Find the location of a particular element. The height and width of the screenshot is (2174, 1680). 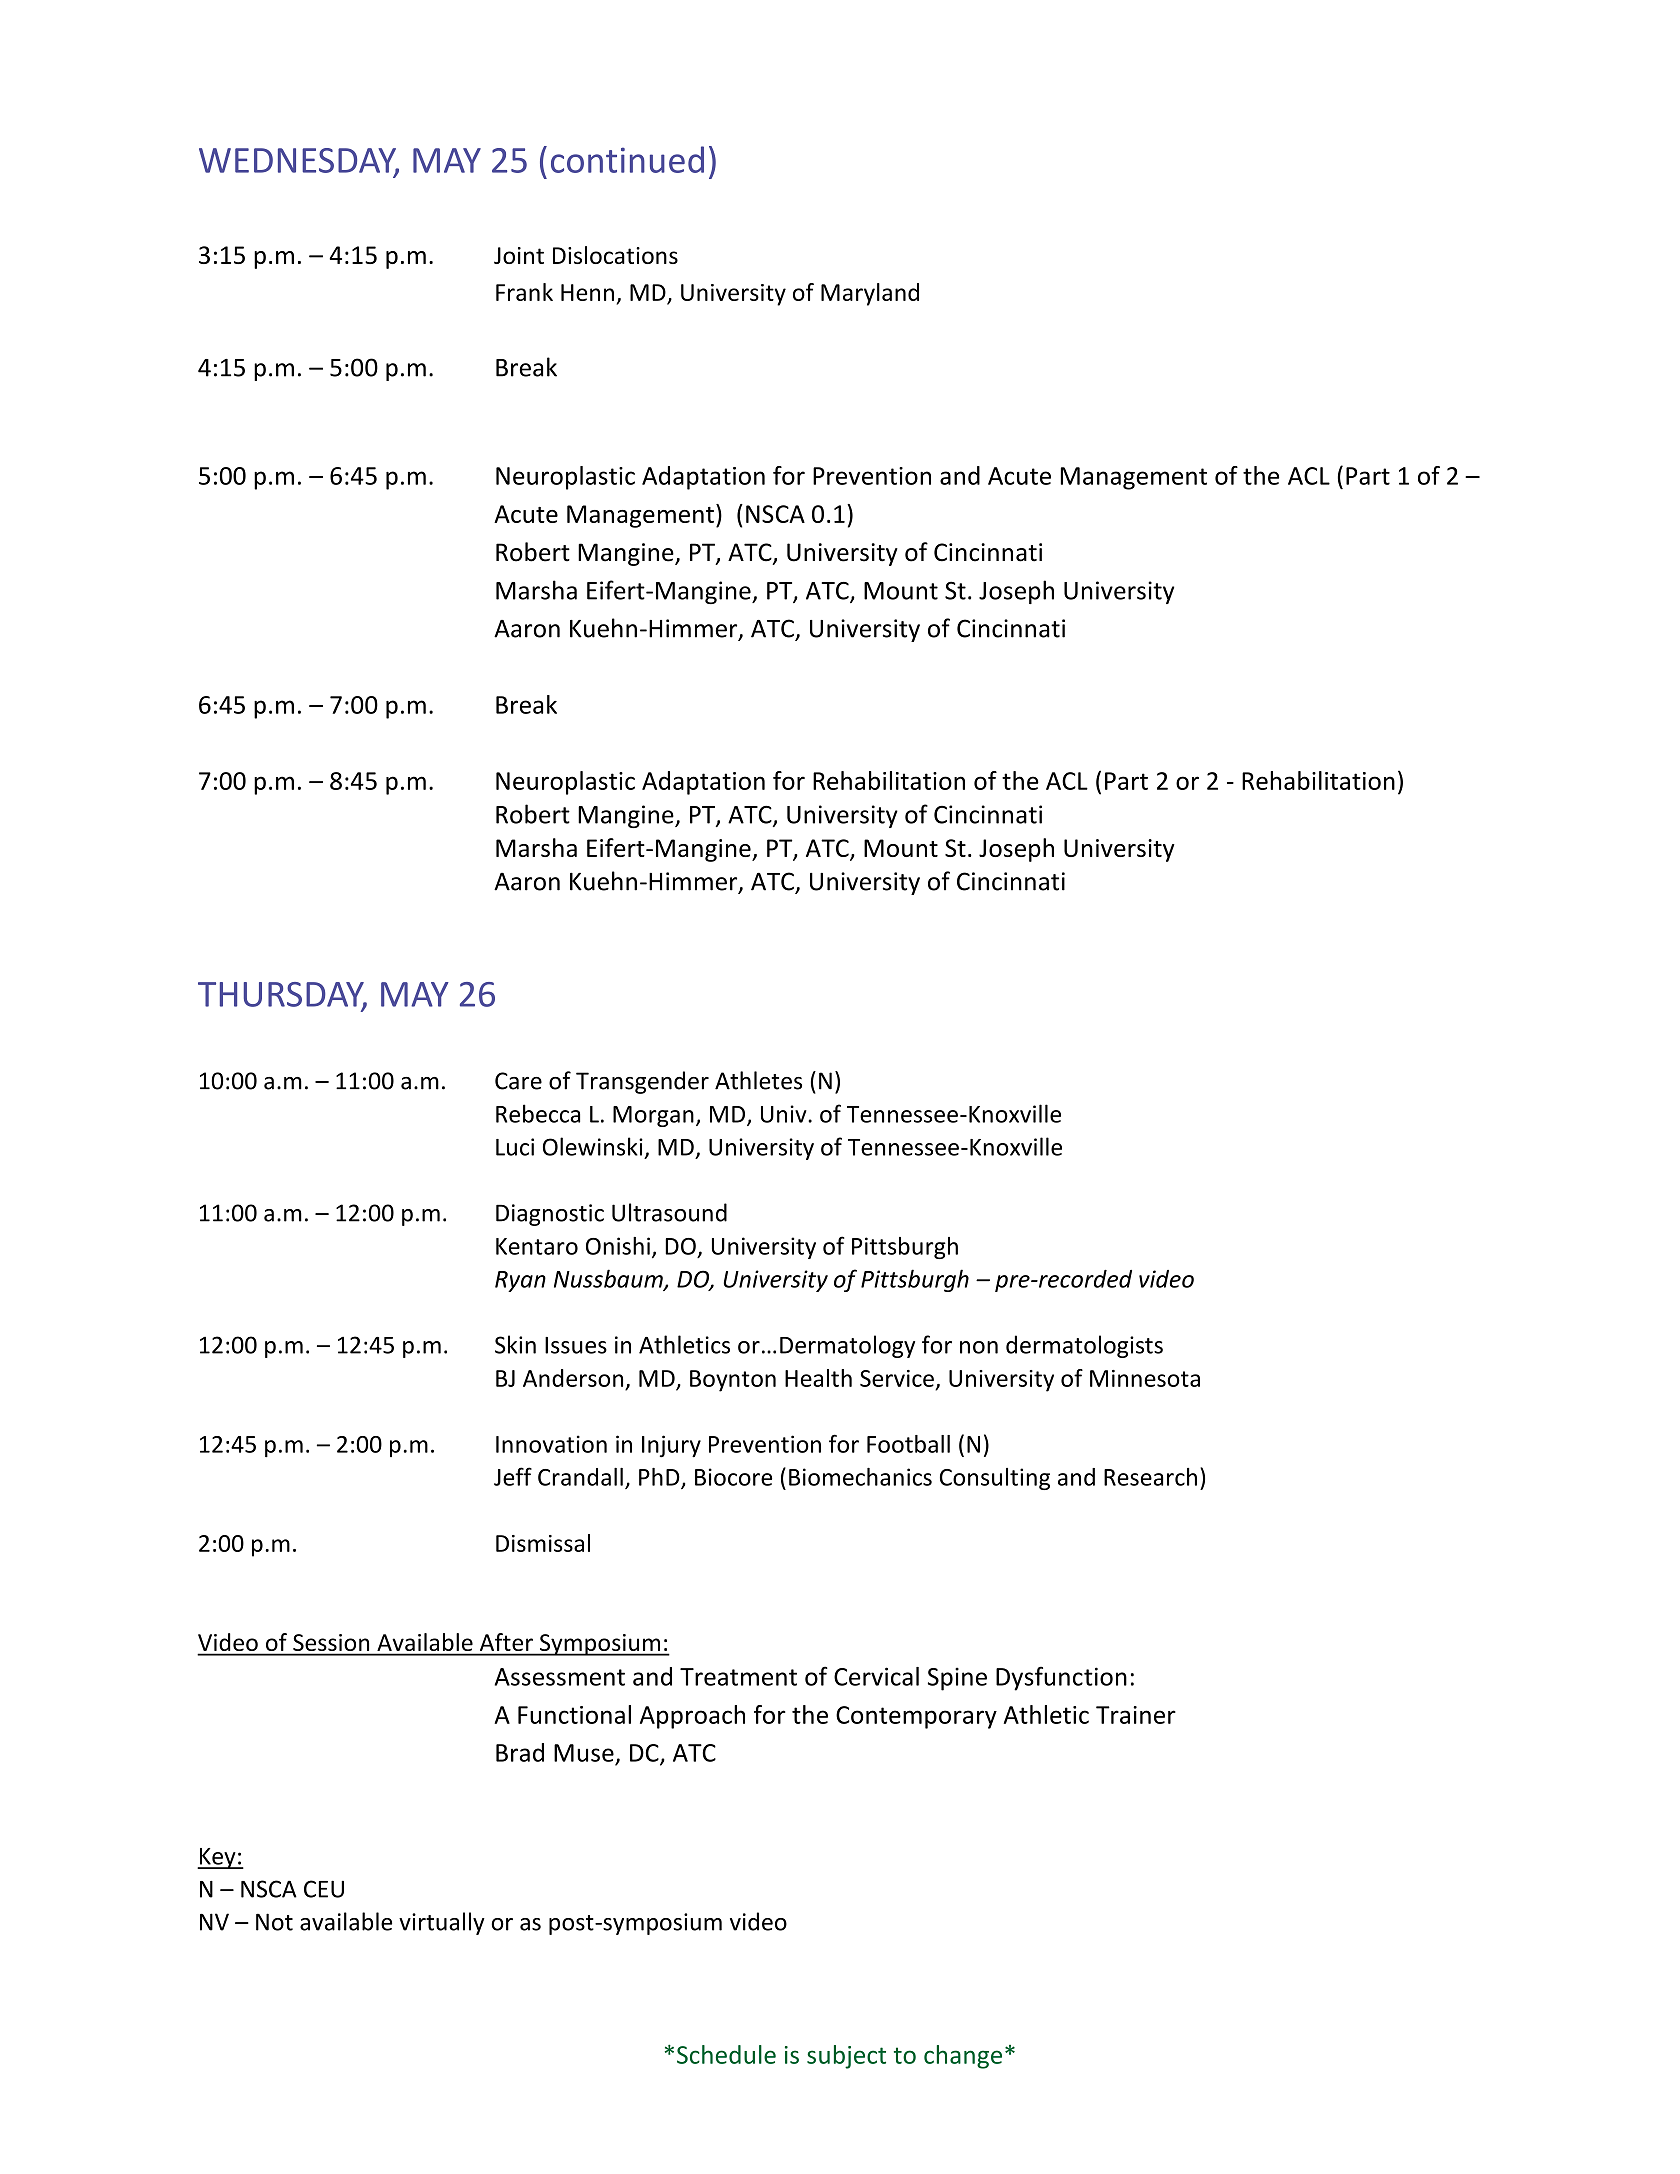

Dislocations is located at coordinates (615, 255).
